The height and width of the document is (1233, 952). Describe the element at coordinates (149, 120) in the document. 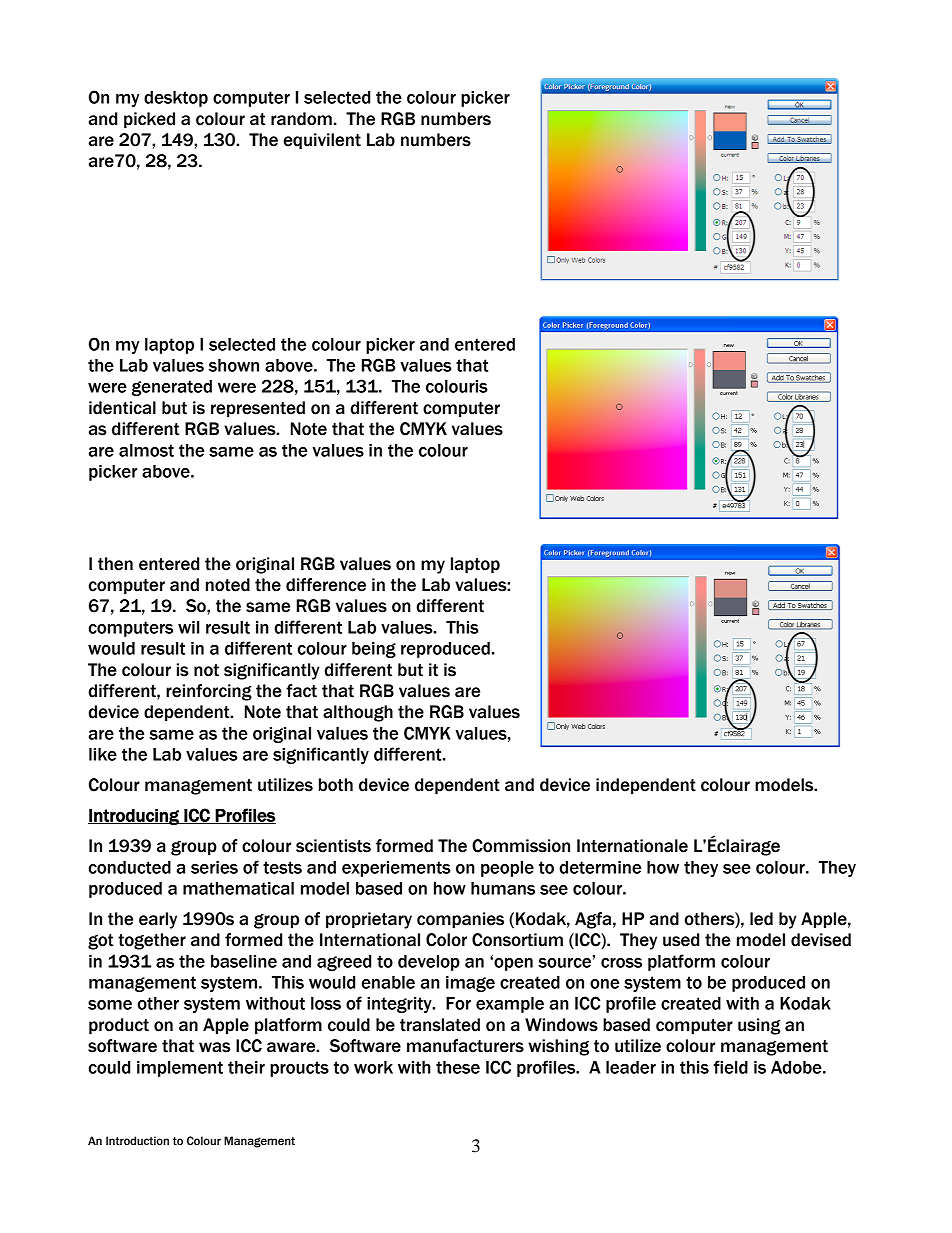

I see `picked` at that location.
